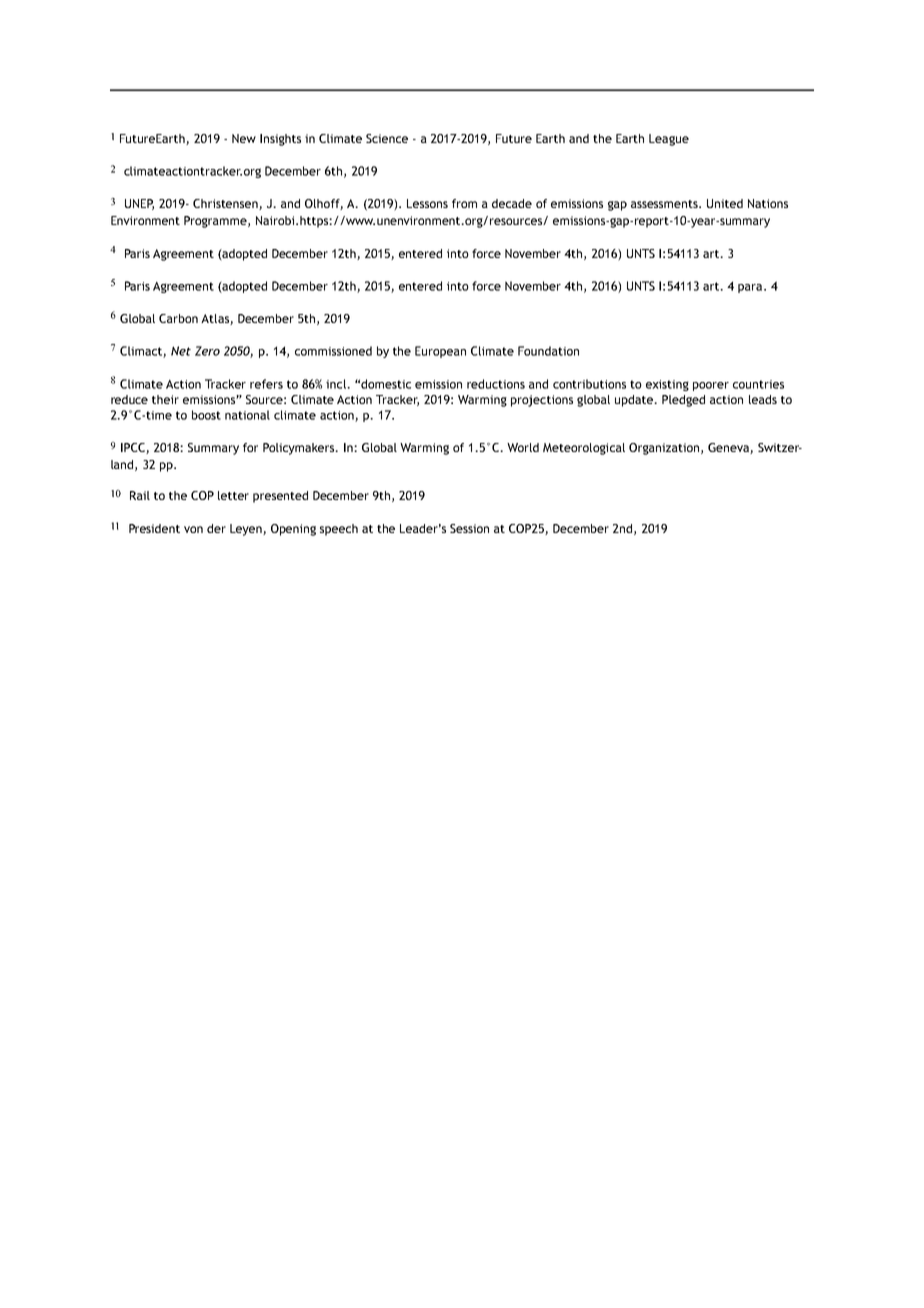  I want to click on New, so click(244, 138).
